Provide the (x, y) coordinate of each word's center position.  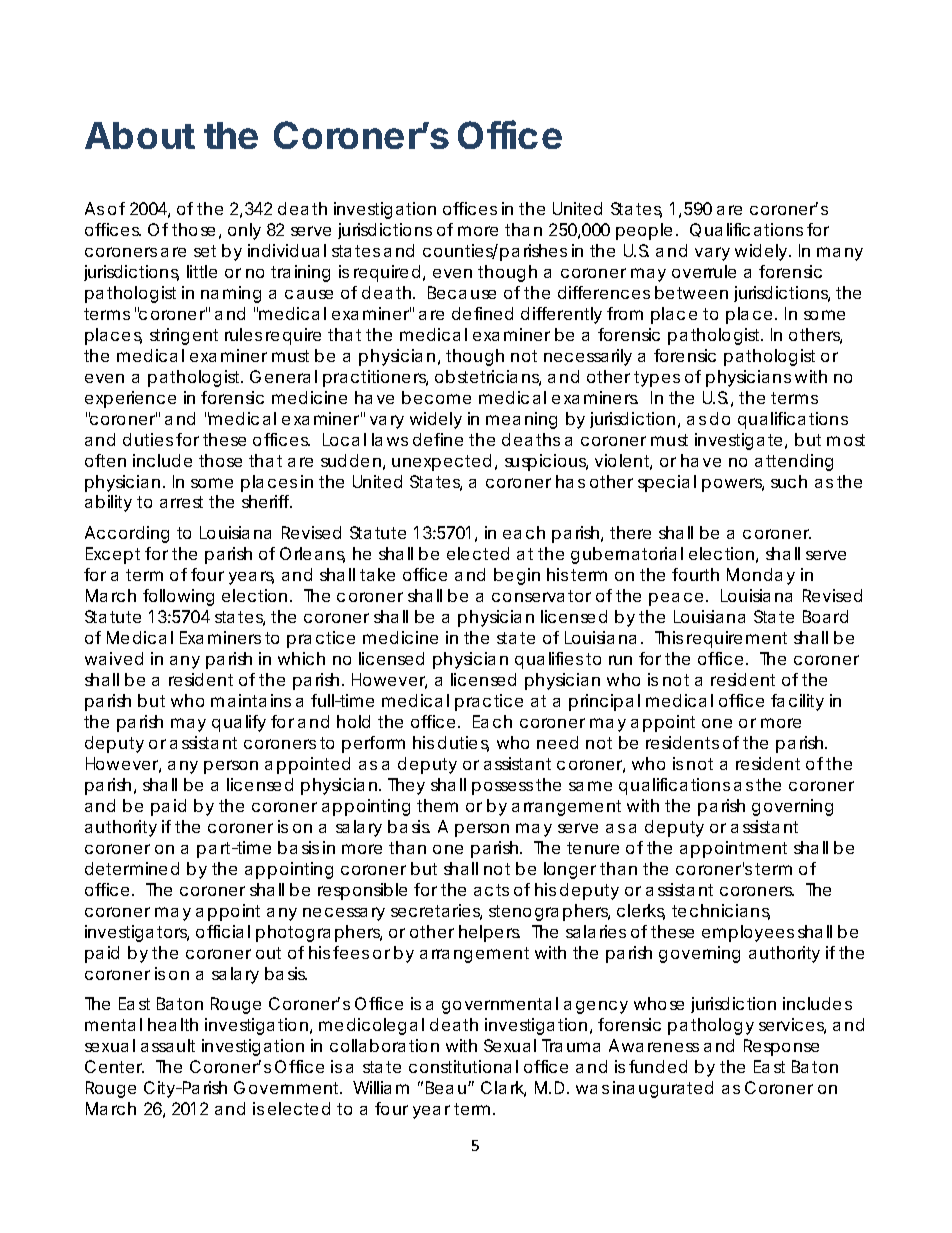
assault (168, 1045)
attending (794, 462)
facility (797, 702)
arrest (181, 502)
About (140, 135)
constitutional (463, 1066)
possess (502, 788)
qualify (239, 723)
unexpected (441, 462)
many (840, 254)
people (644, 231)
